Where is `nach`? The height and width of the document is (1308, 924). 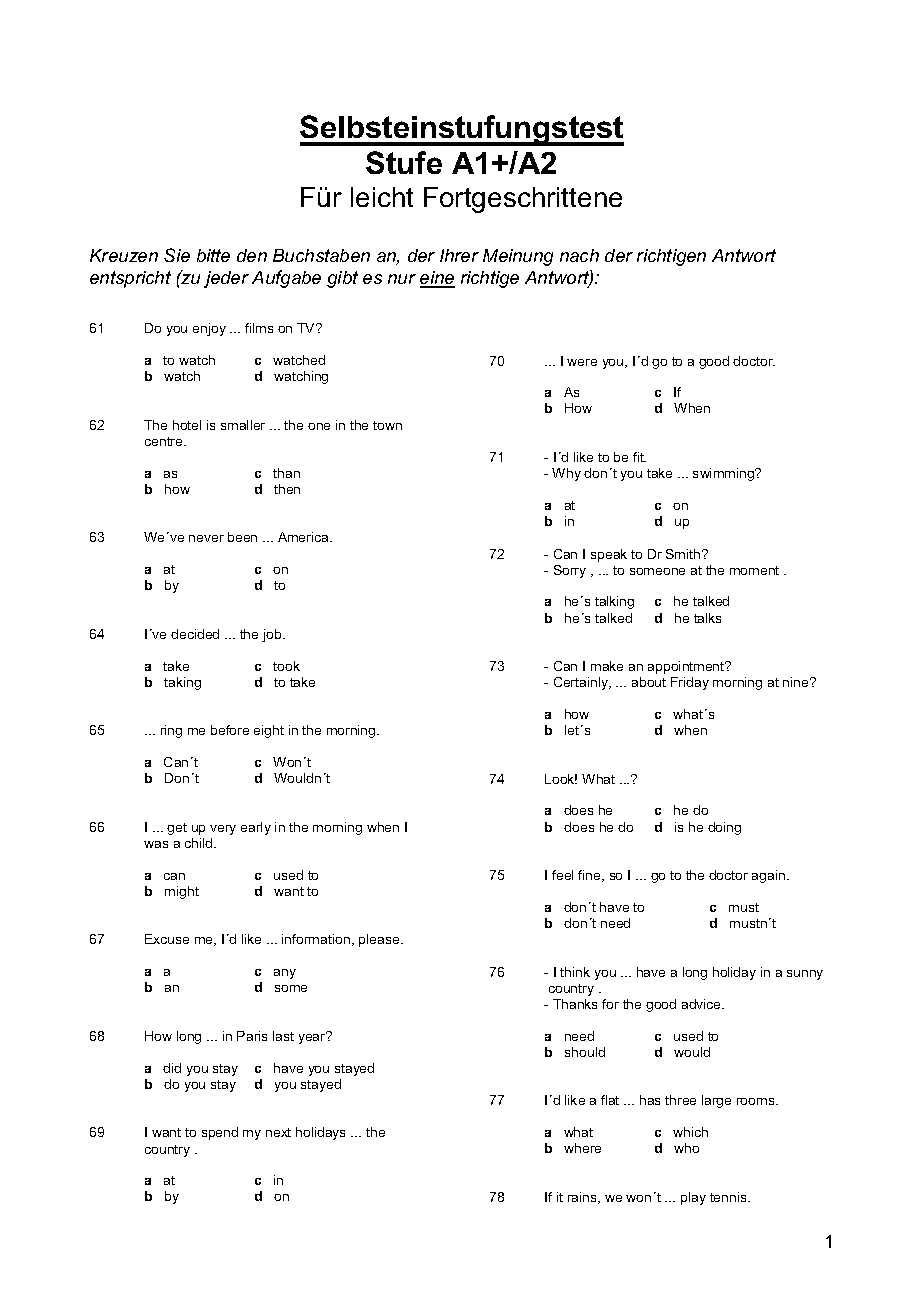 nach is located at coordinates (579, 255).
